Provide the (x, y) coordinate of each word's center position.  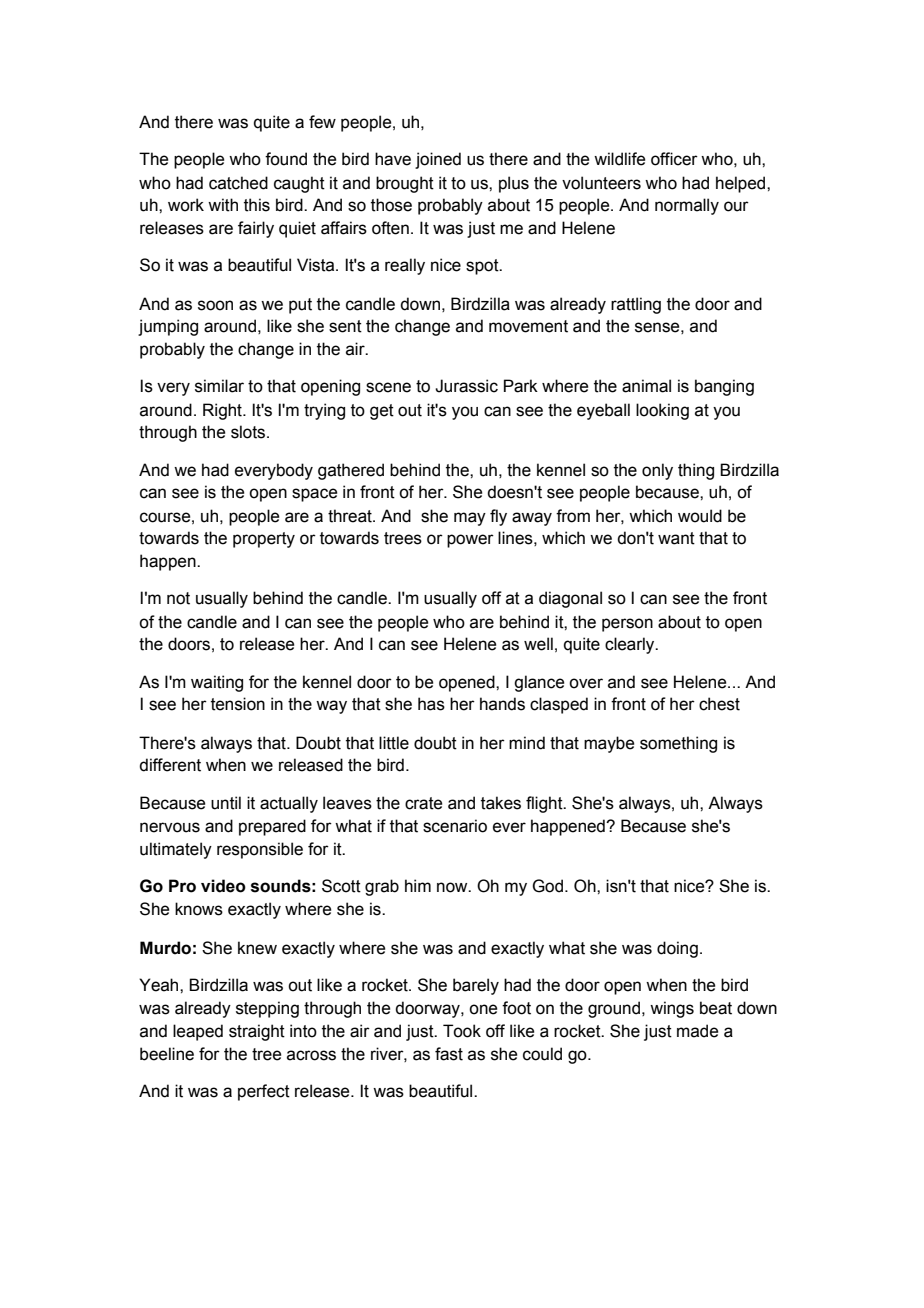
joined (438, 160)
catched (238, 183)
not (178, 598)
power (470, 541)
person (627, 625)
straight (257, 1032)
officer (674, 159)
